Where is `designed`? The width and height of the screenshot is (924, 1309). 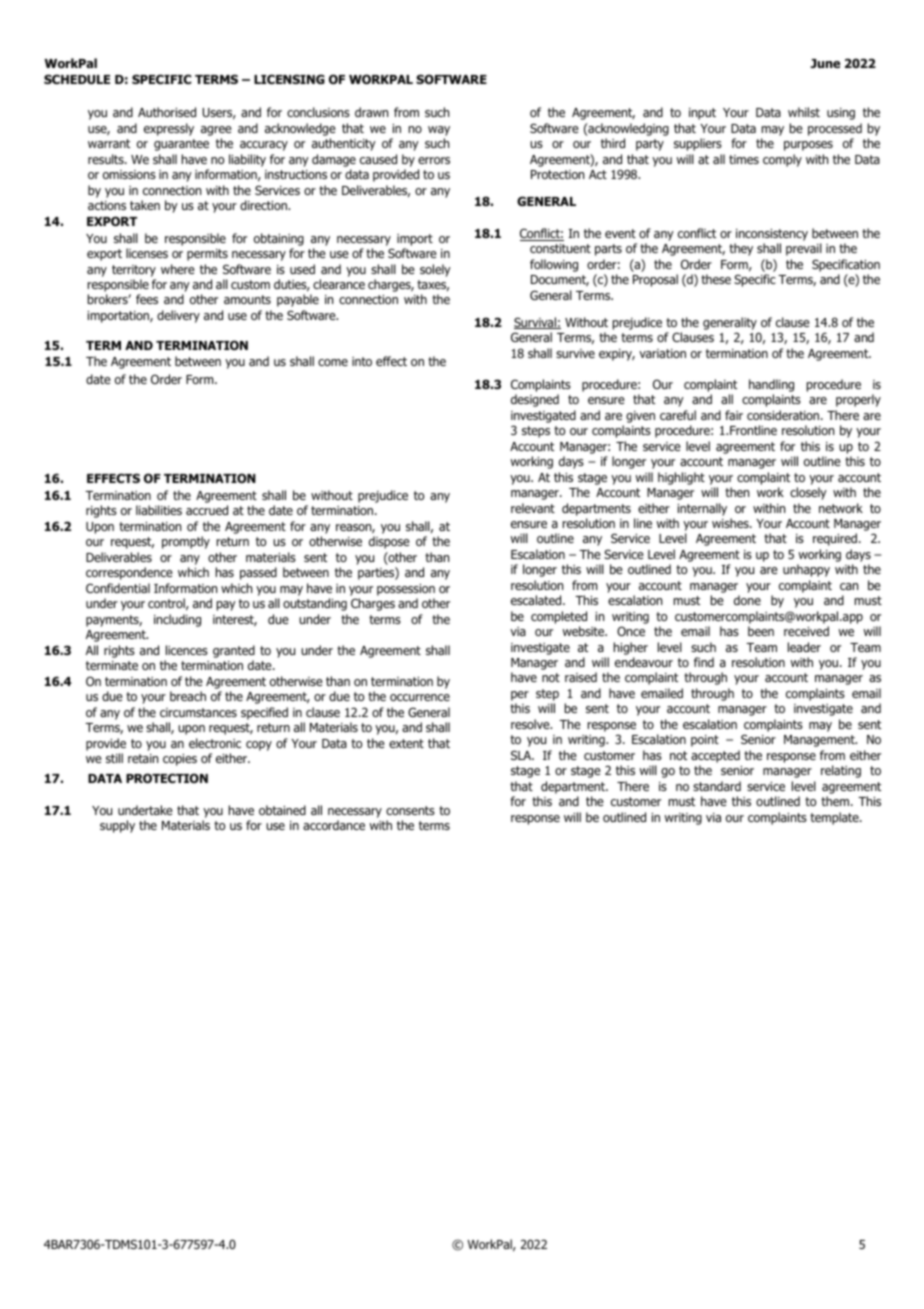 designed is located at coordinates (535, 400).
